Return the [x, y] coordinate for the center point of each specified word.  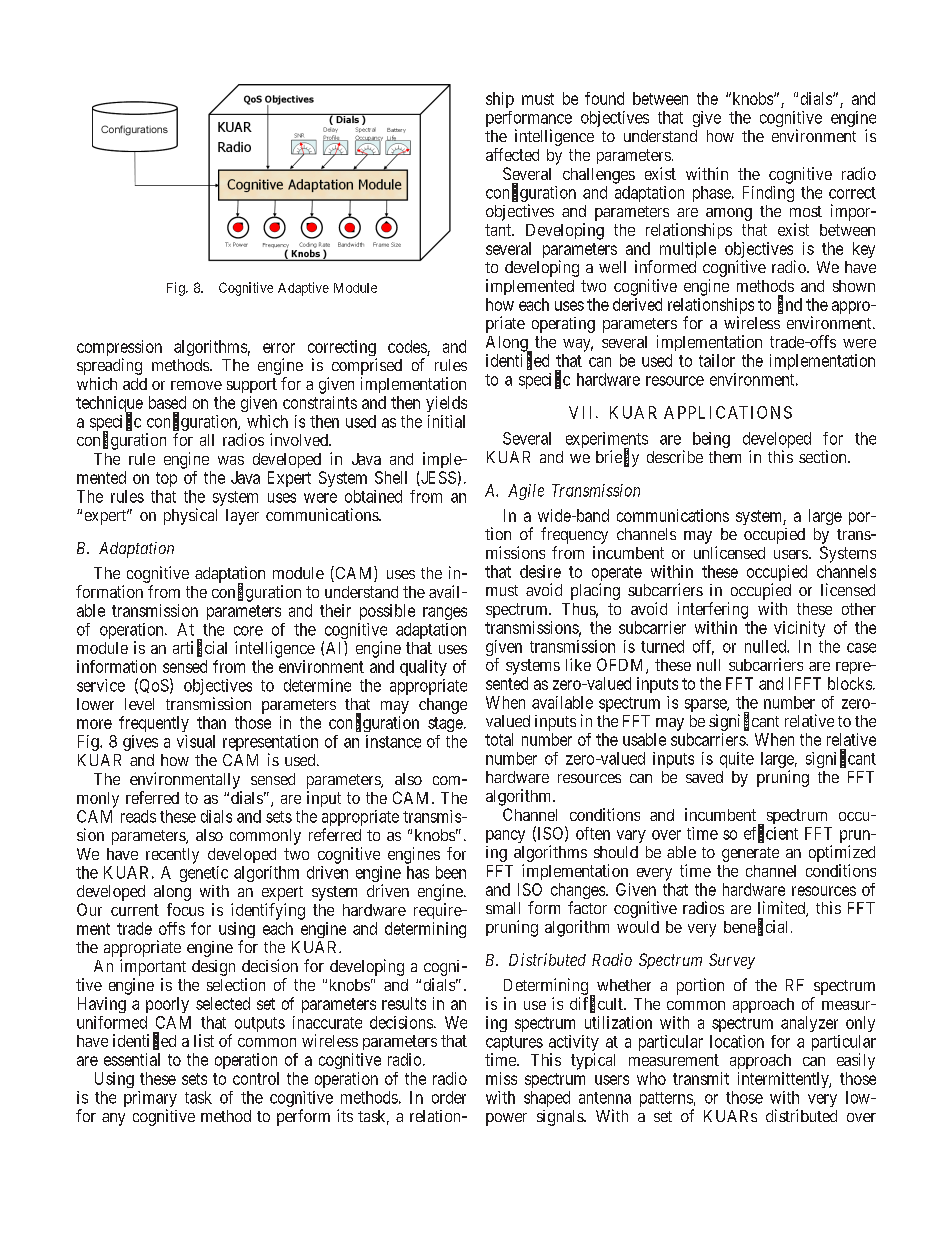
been [451, 872]
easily [856, 1061]
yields [446, 404]
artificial [200, 648]
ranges [445, 613]
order [449, 1097]
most [806, 211]
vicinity [799, 629]
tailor [717, 360]
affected [512, 154]
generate [750, 854]
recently [172, 856]
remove [196, 385]
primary [150, 1100]
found [604, 98]
